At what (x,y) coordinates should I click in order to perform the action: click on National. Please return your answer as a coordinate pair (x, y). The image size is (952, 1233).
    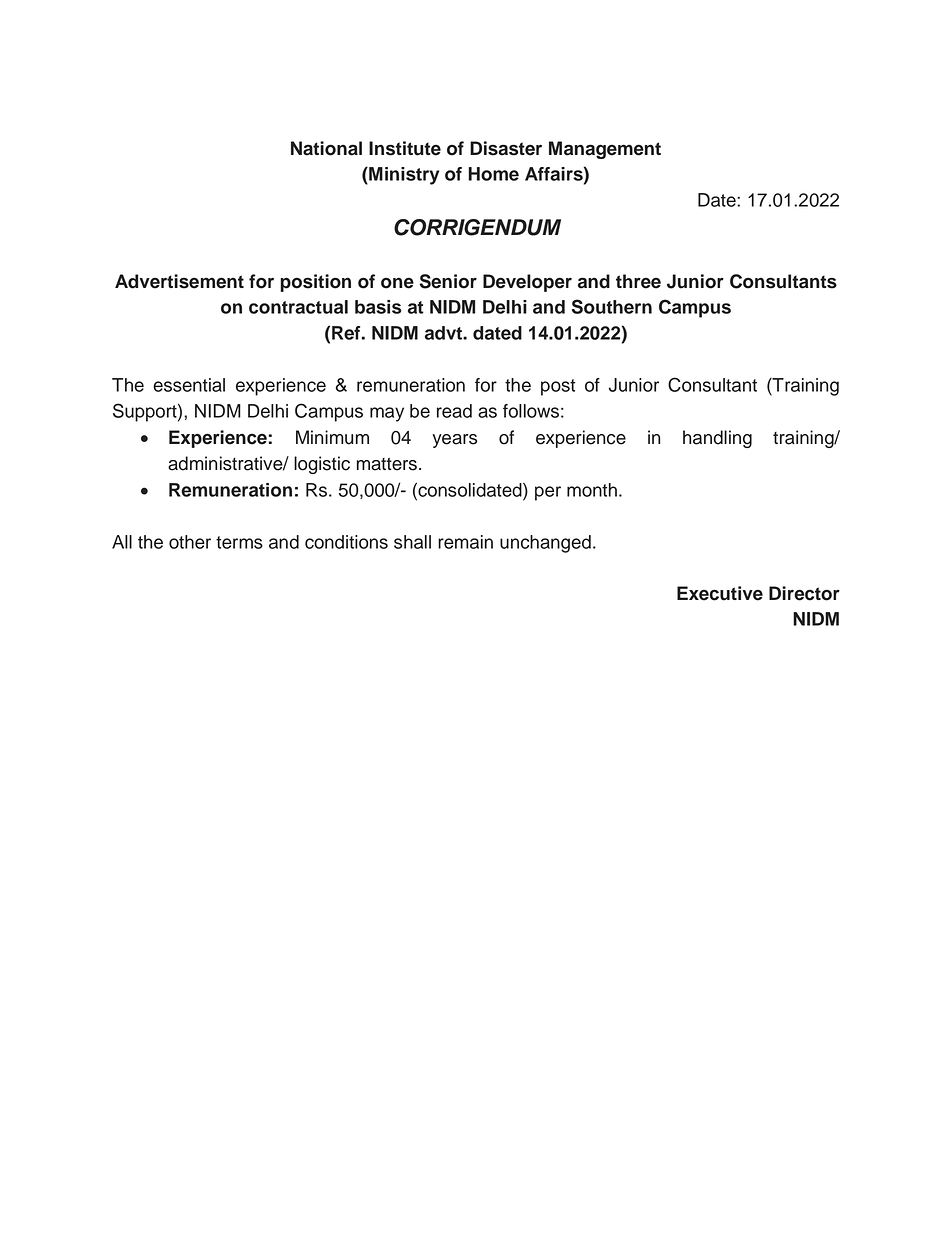
    Looking at the image, I should click on (326, 148).
